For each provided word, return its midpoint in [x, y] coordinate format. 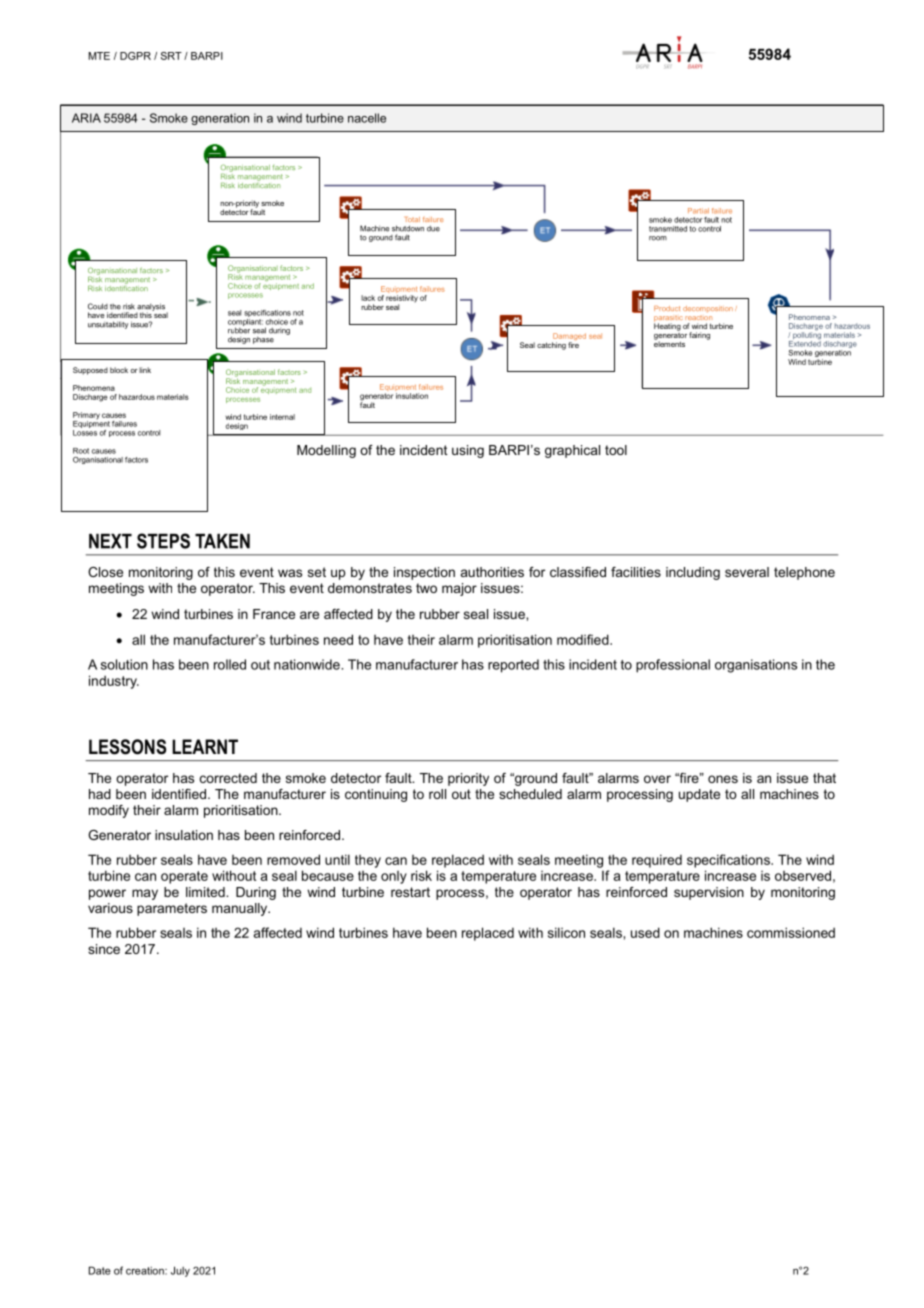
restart [410, 892]
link [145, 370]
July [180, 1271]
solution [124, 664]
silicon [566, 932]
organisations [756, 666]
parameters [172, 909]
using [468, 451]
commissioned [791, 932]
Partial [698, 211]
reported [513, 666]
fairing [699, 336]
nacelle [367, 118]
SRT [171, 56]
